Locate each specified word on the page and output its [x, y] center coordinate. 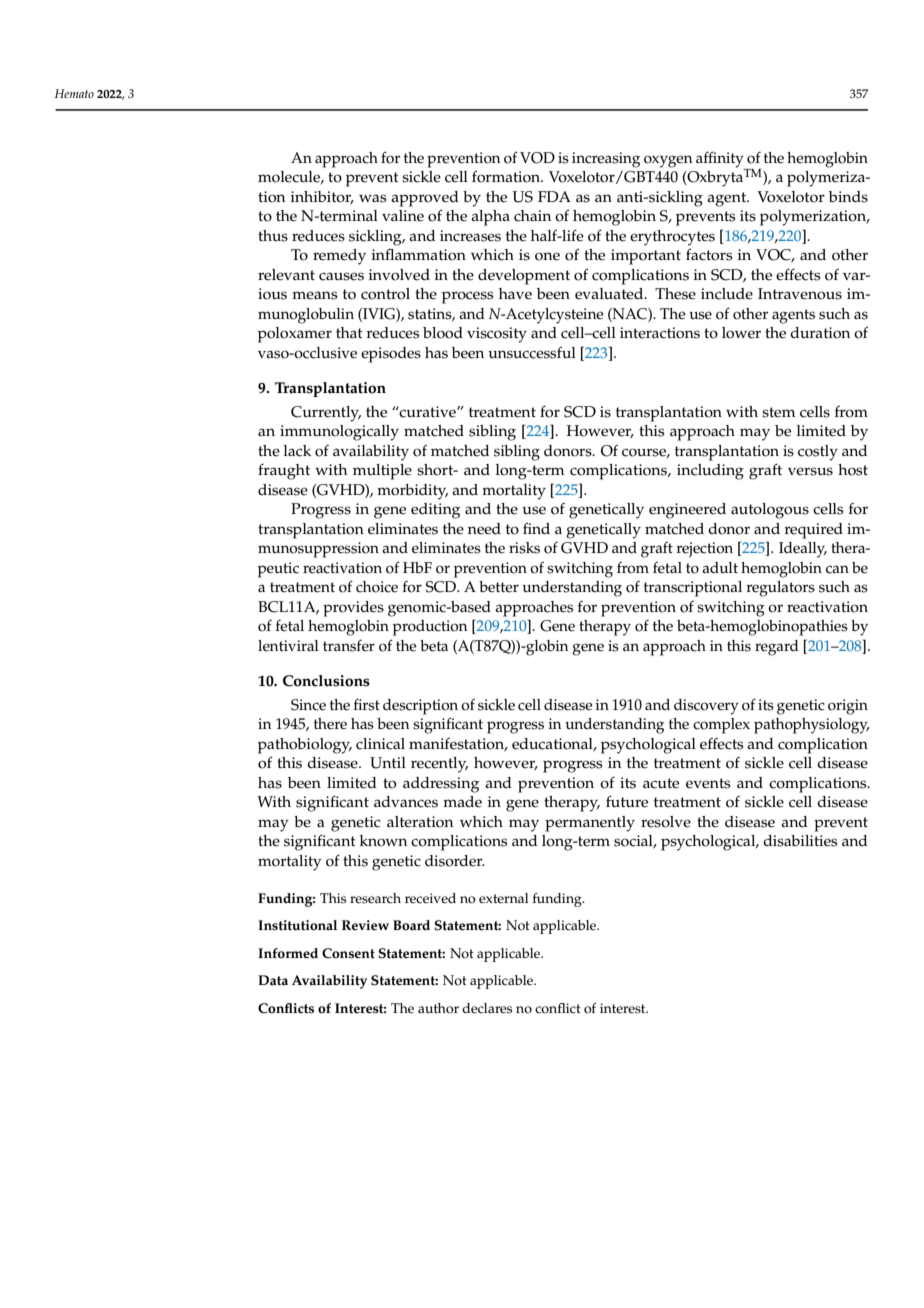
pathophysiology [812, 726]
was [373, 198]
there [330, 724]
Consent [348, 953]
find [536, 528]
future [627, 801]
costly [818, 453]
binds [848, 197]
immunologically [339, 433]
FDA [554, 196]
